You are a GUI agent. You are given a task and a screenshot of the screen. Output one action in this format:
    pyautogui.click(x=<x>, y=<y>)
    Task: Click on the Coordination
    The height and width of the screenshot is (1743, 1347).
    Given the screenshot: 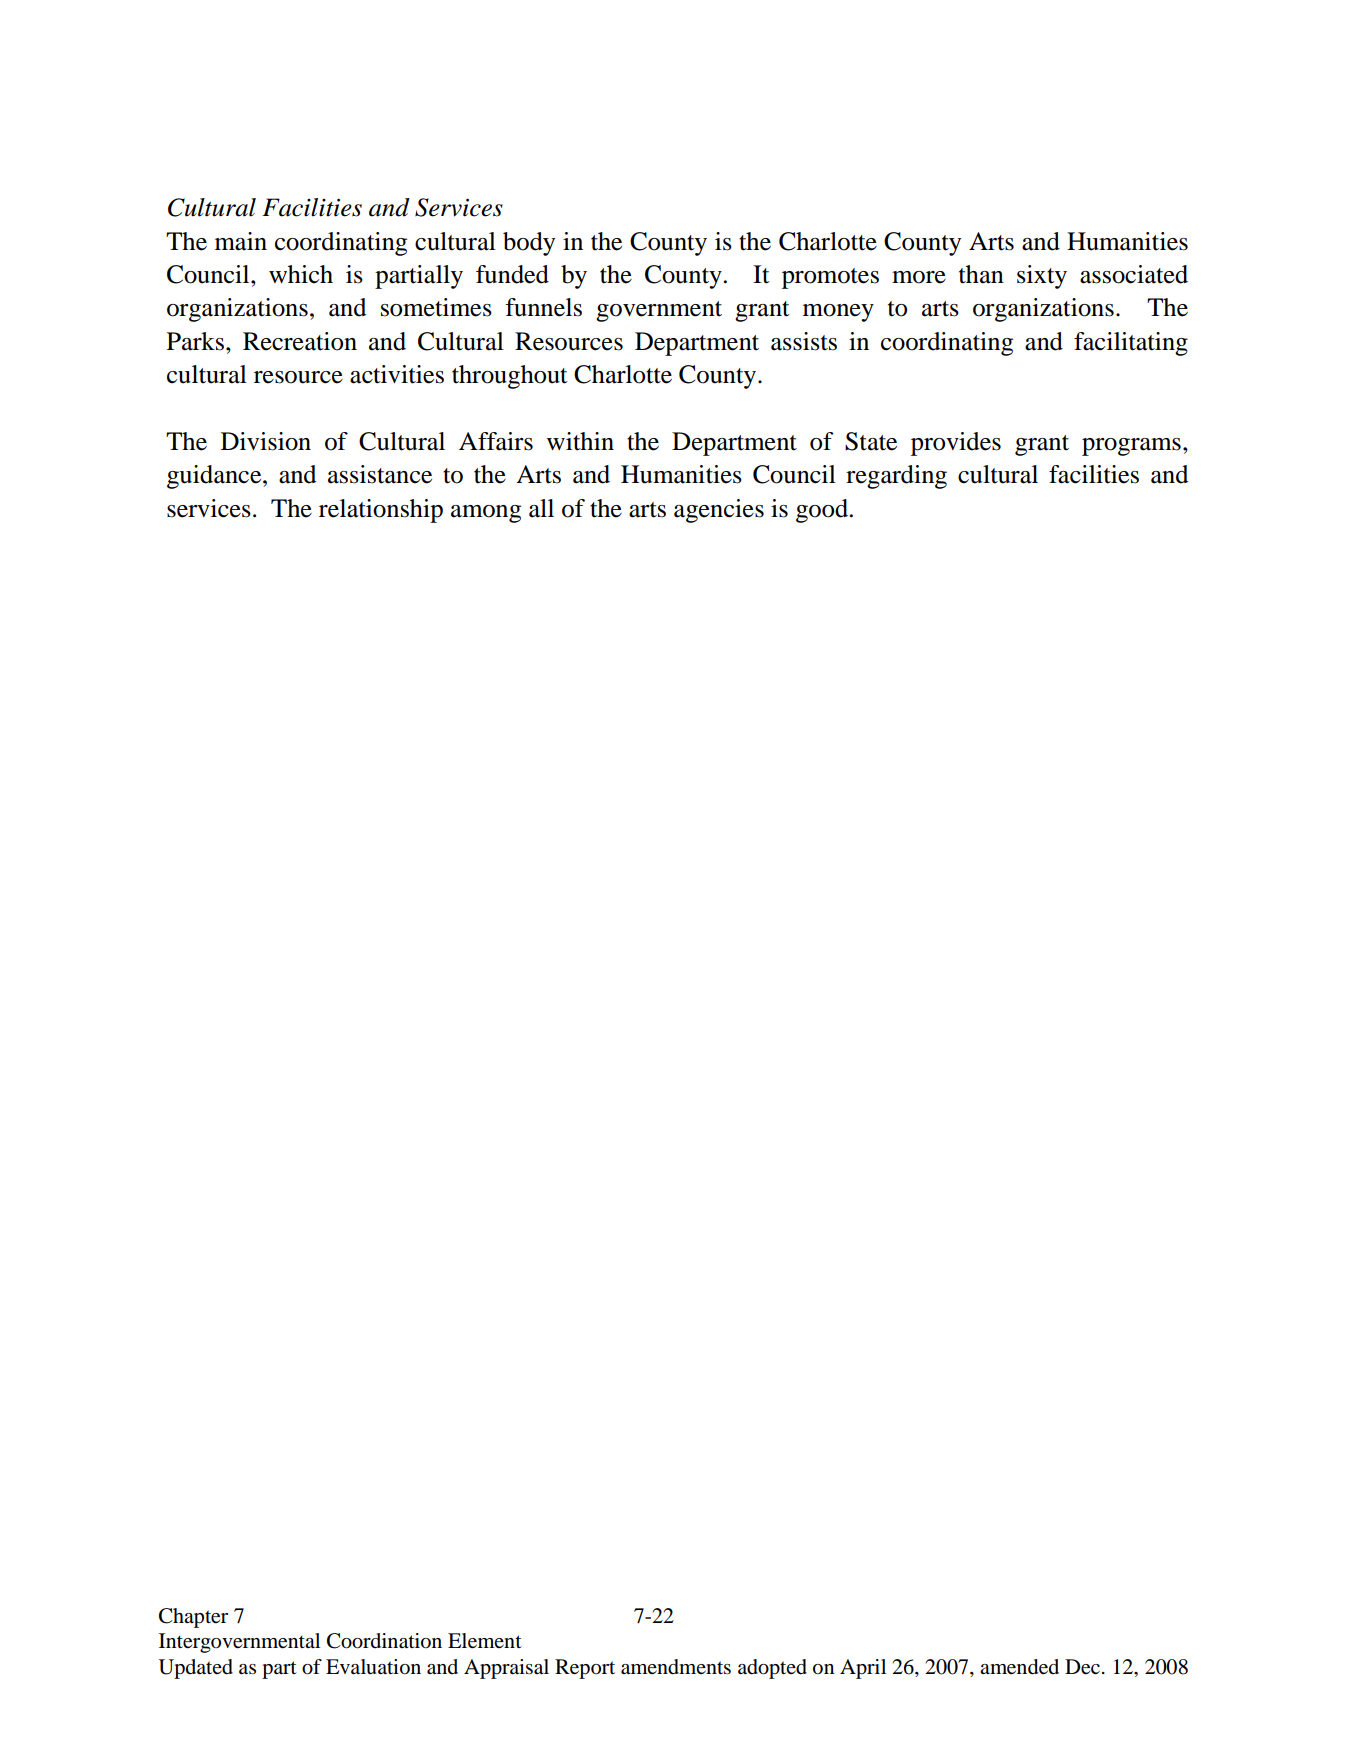 What is the action you would take?
    pyautogui.click(x=384, y=1641)
